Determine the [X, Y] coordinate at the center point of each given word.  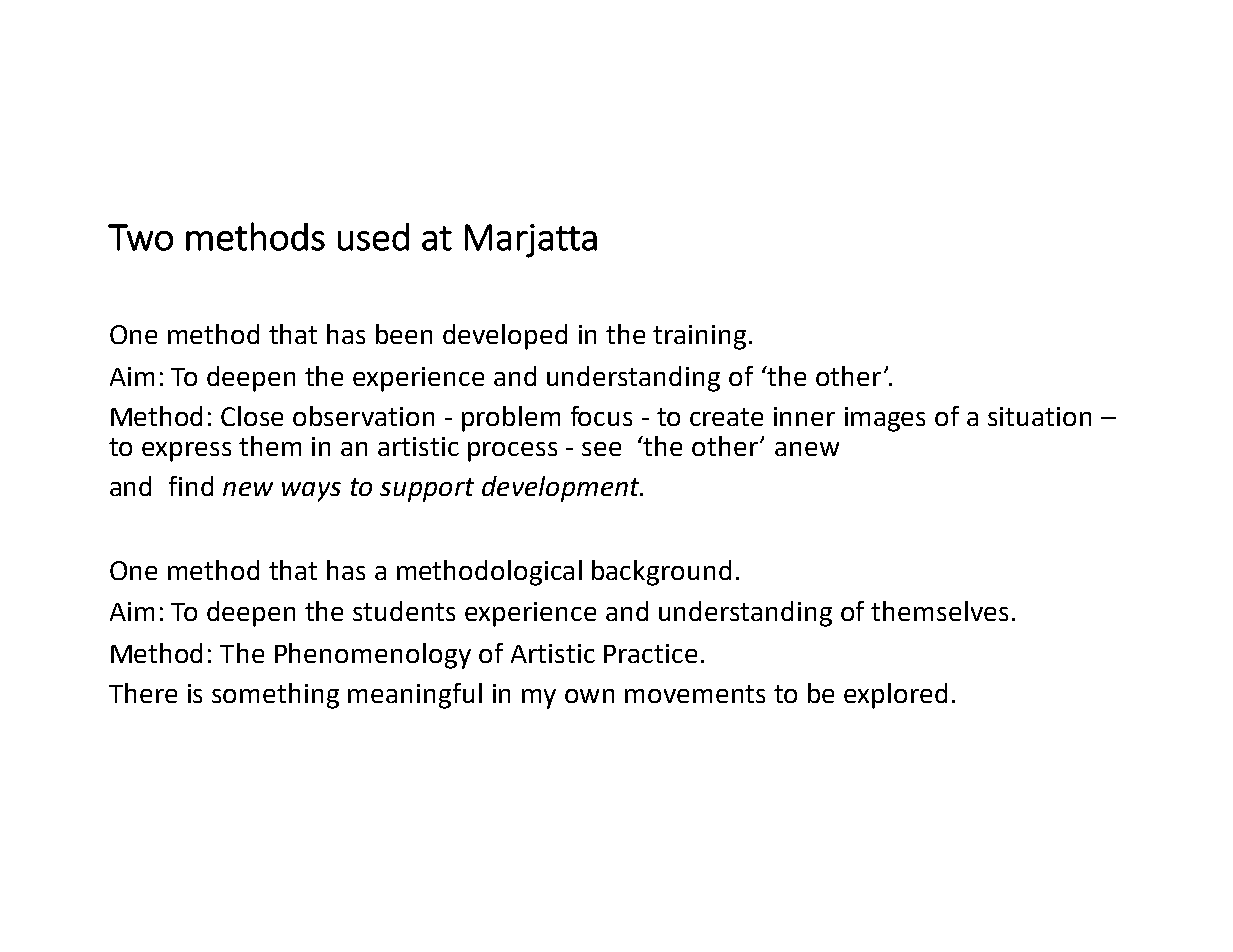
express [186, 452]
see [601, 449]
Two [140, 237]
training [699, 337]
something [275, 696]
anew [807, 449]
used [373, 237]
